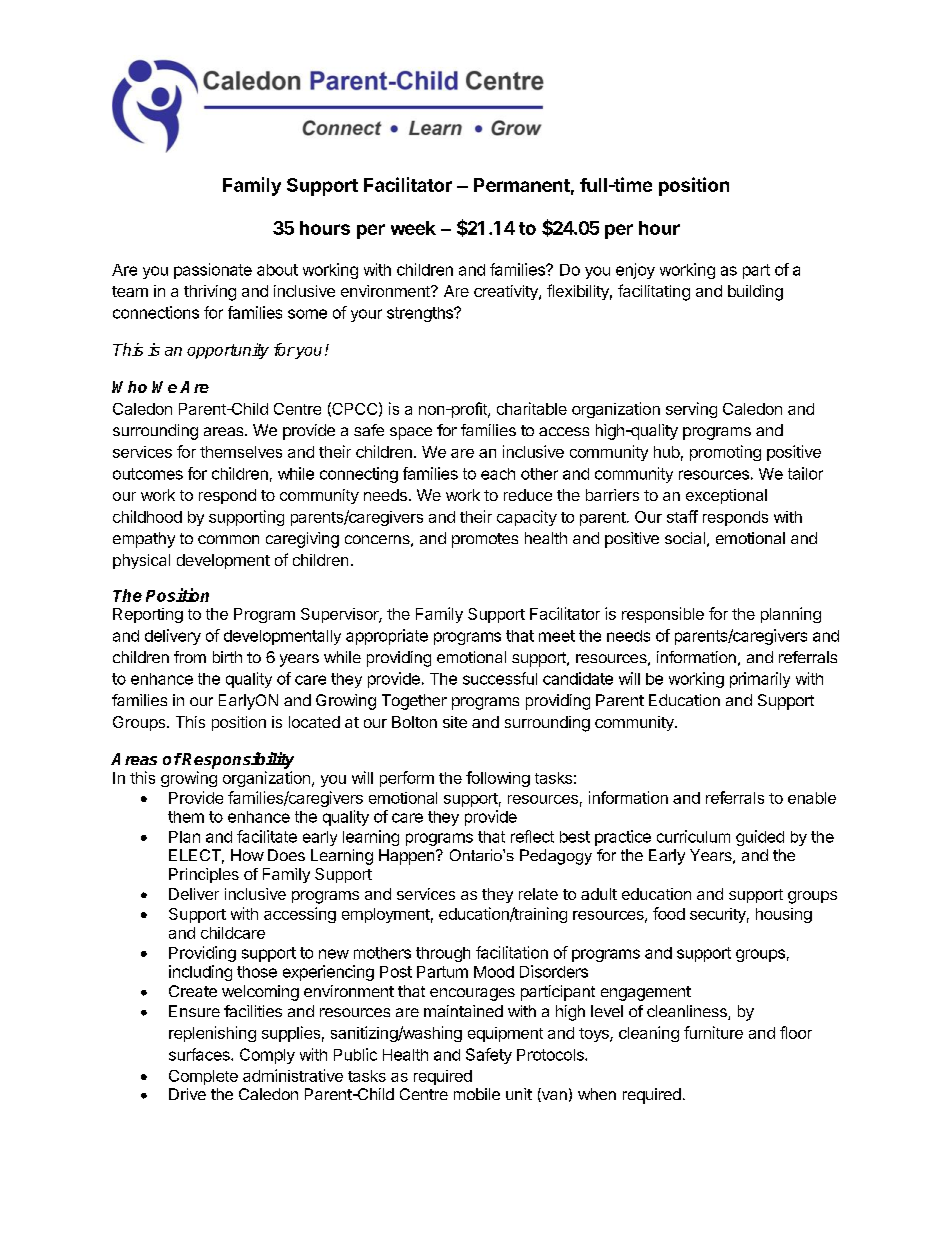  I want to click on successful, so click(500, 678).
